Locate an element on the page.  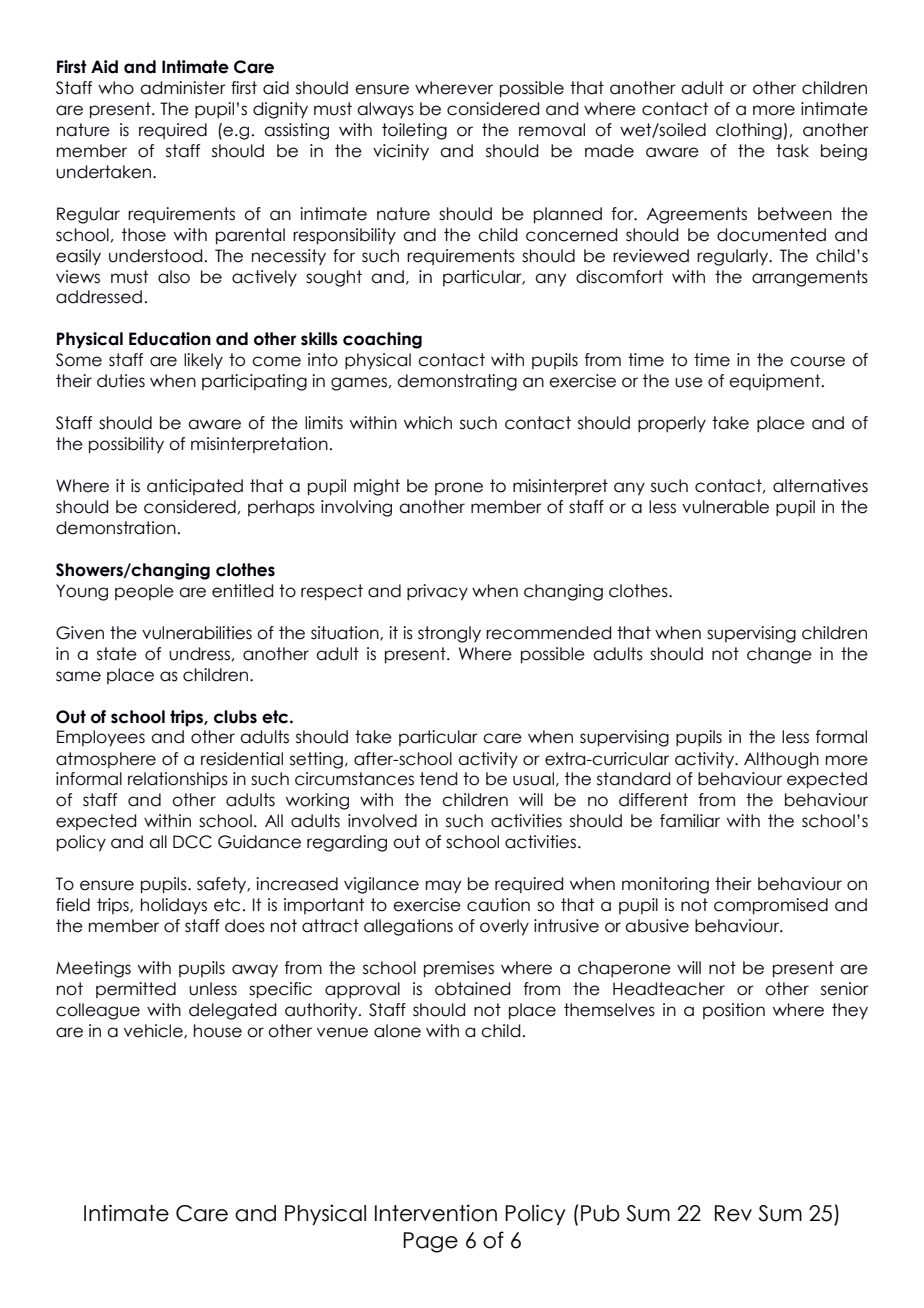
Intervention is located at coordinates (436, 1213).
